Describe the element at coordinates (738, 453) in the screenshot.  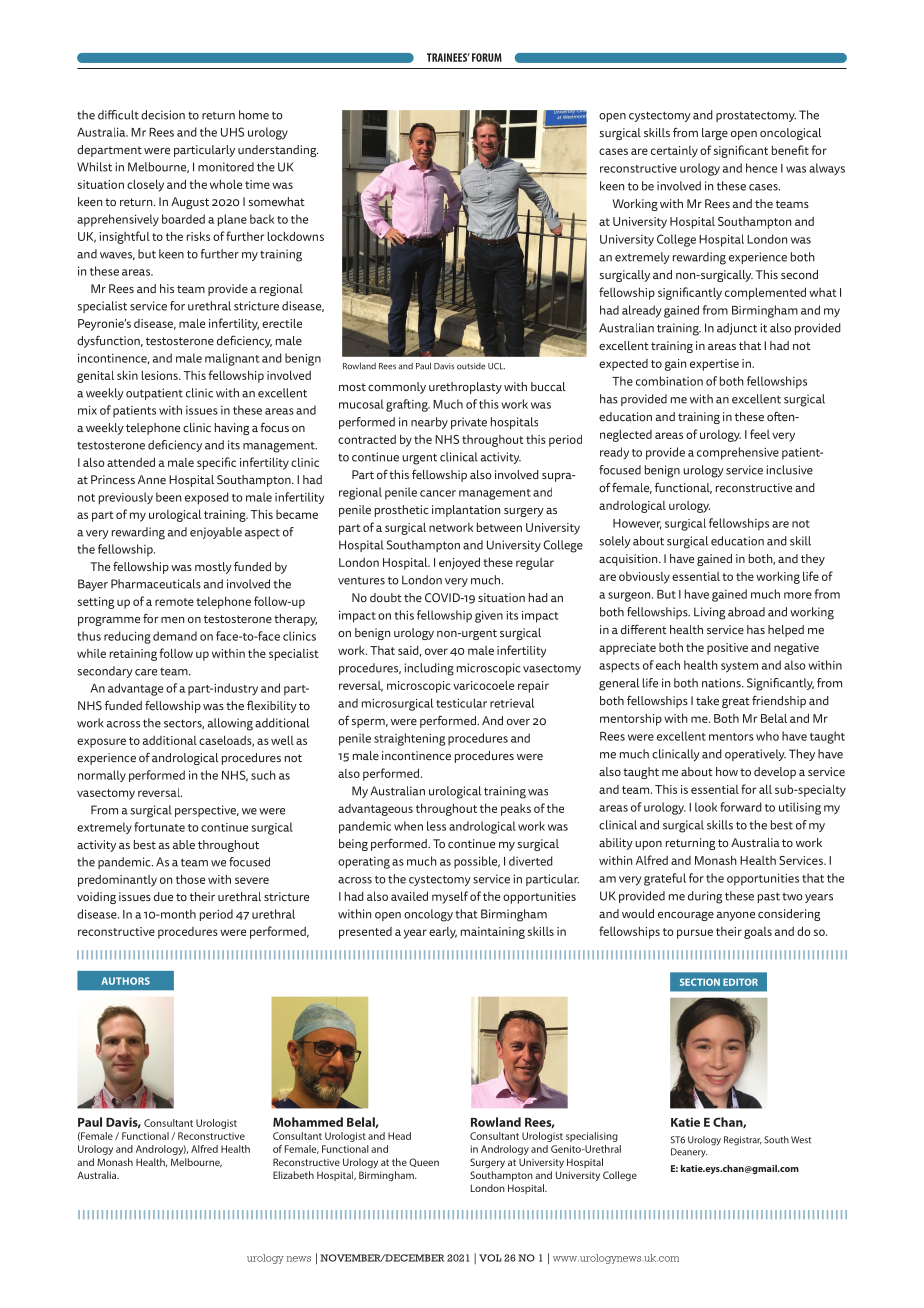
I see `comprehensive` at that location.
